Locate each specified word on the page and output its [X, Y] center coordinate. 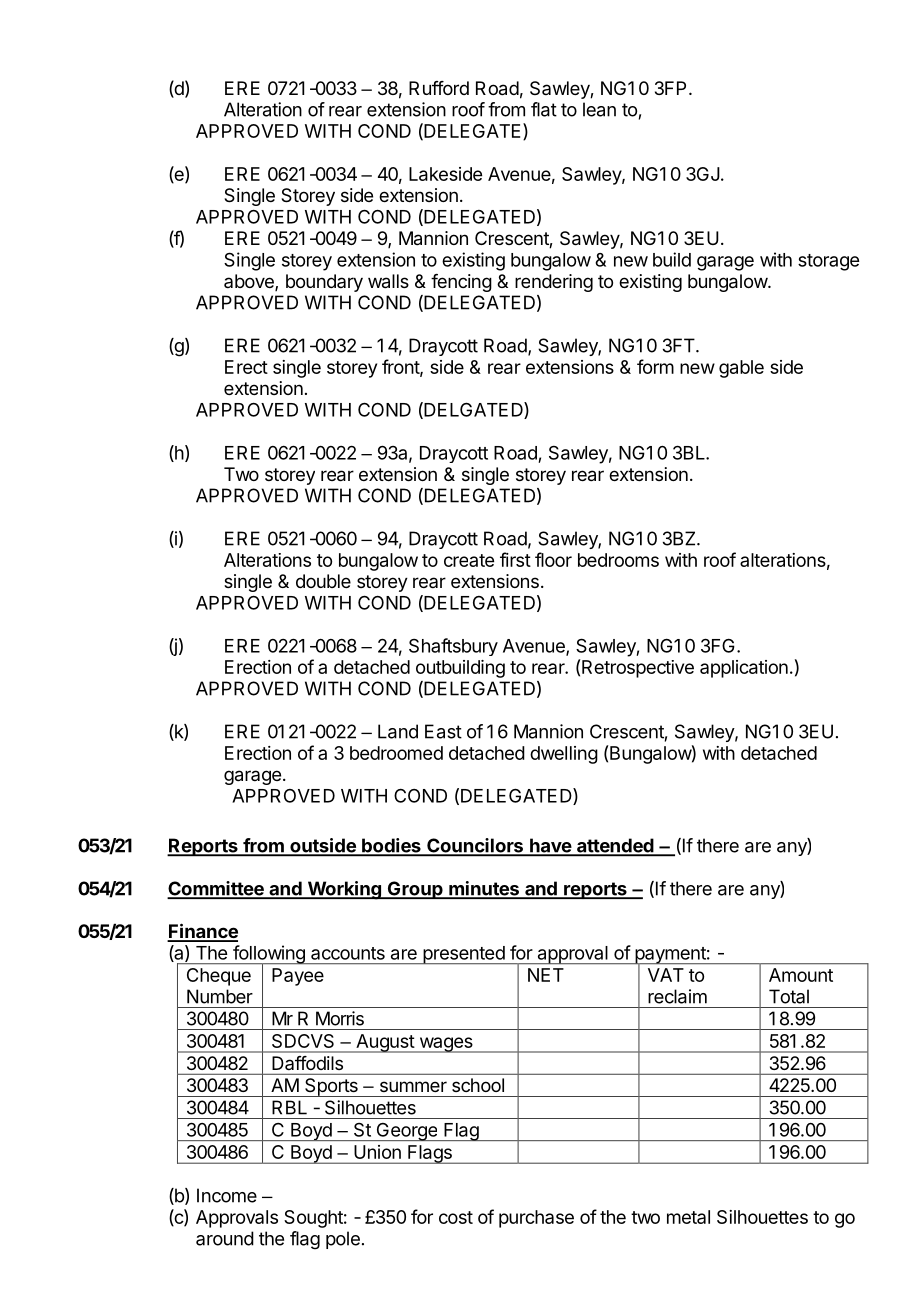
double [323, 581]
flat [544, 109]
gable [741, 369]
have [550, 846]
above [250, 282]
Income [227, 1195]
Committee [216, 889]
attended [615, 846]
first [515, 559]
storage [828, 262]
